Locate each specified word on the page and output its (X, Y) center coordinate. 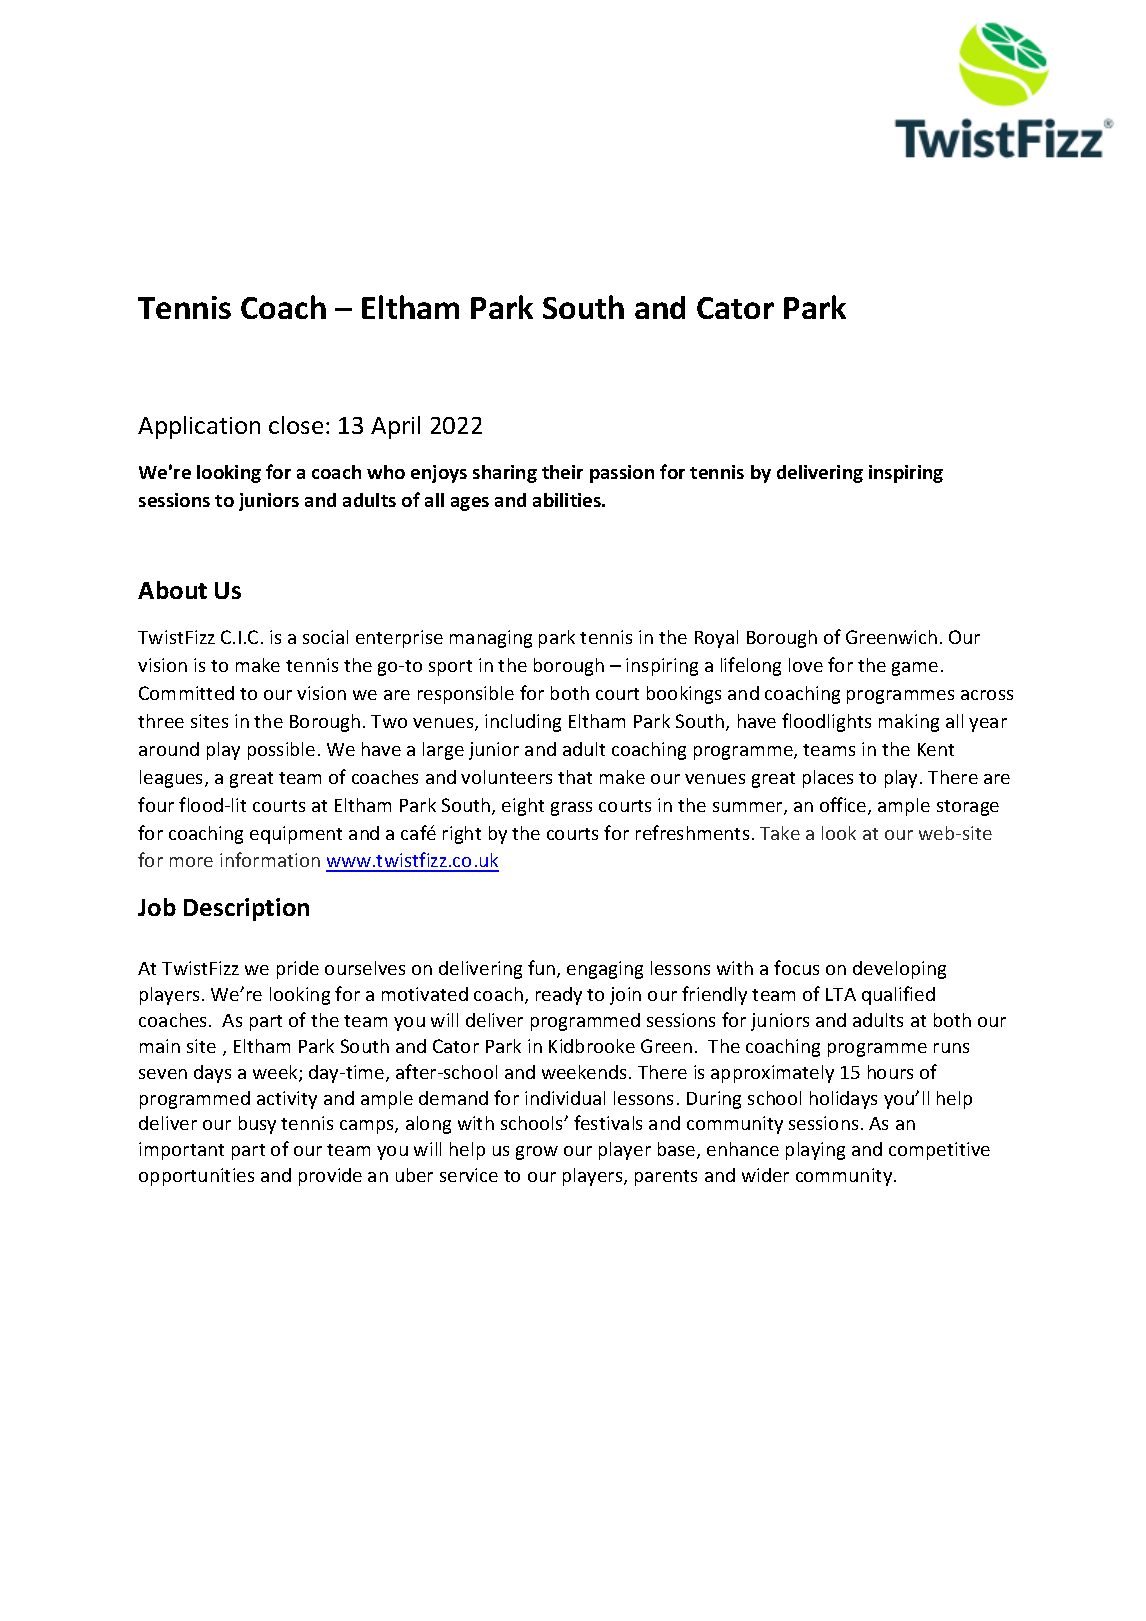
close (296, 425)
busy (257, 1125)
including (523, 723)
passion (622, 474)
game (915, 669)
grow (537, 1153)
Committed (186, 693)
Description (246, 909)
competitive (939, 1151)
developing (899, 970)
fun (543, 969)
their (562, 472)
